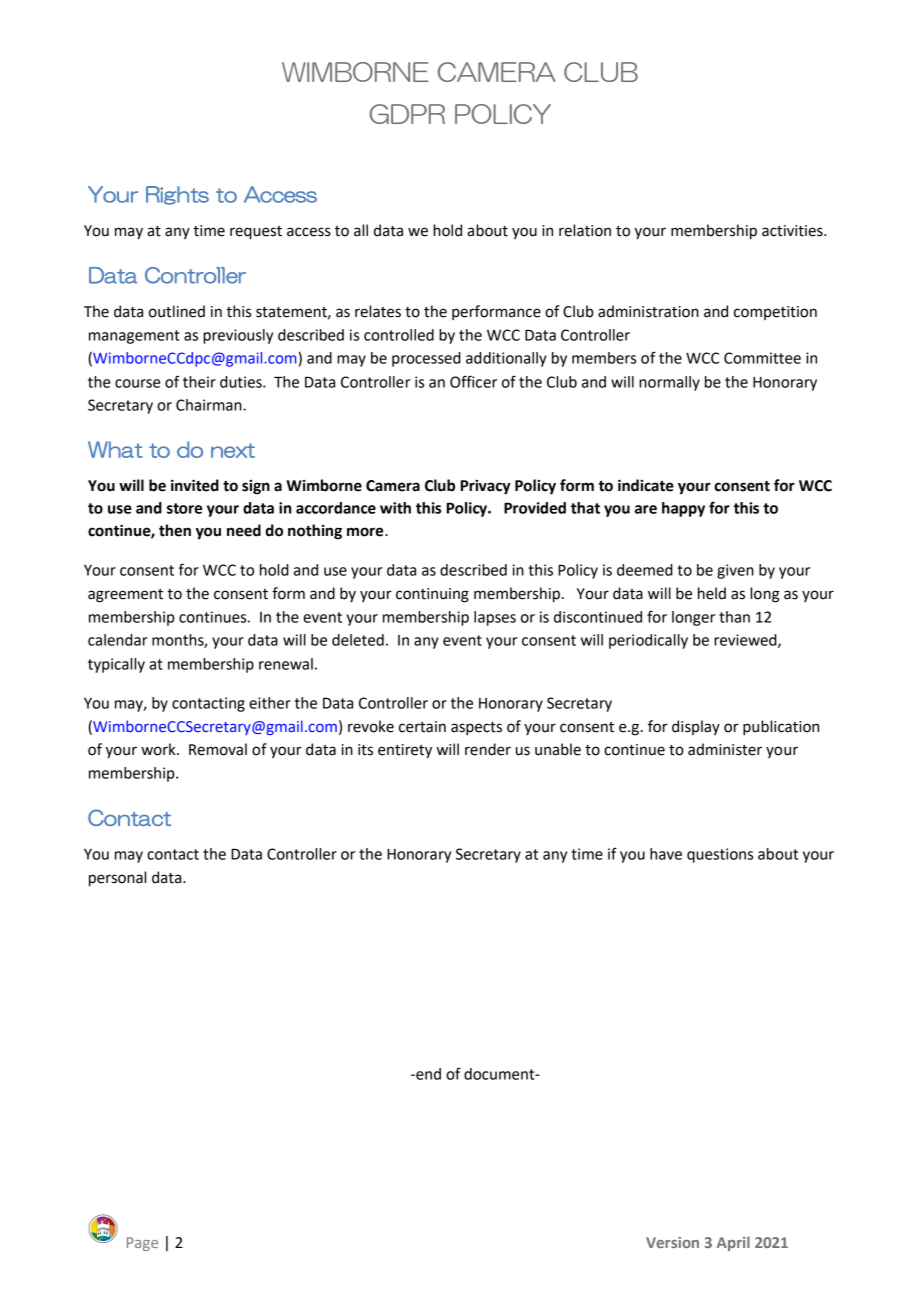 The width and height of the screenshot is (924, 1308). I want to click on GDPR, so click(407, 114).
